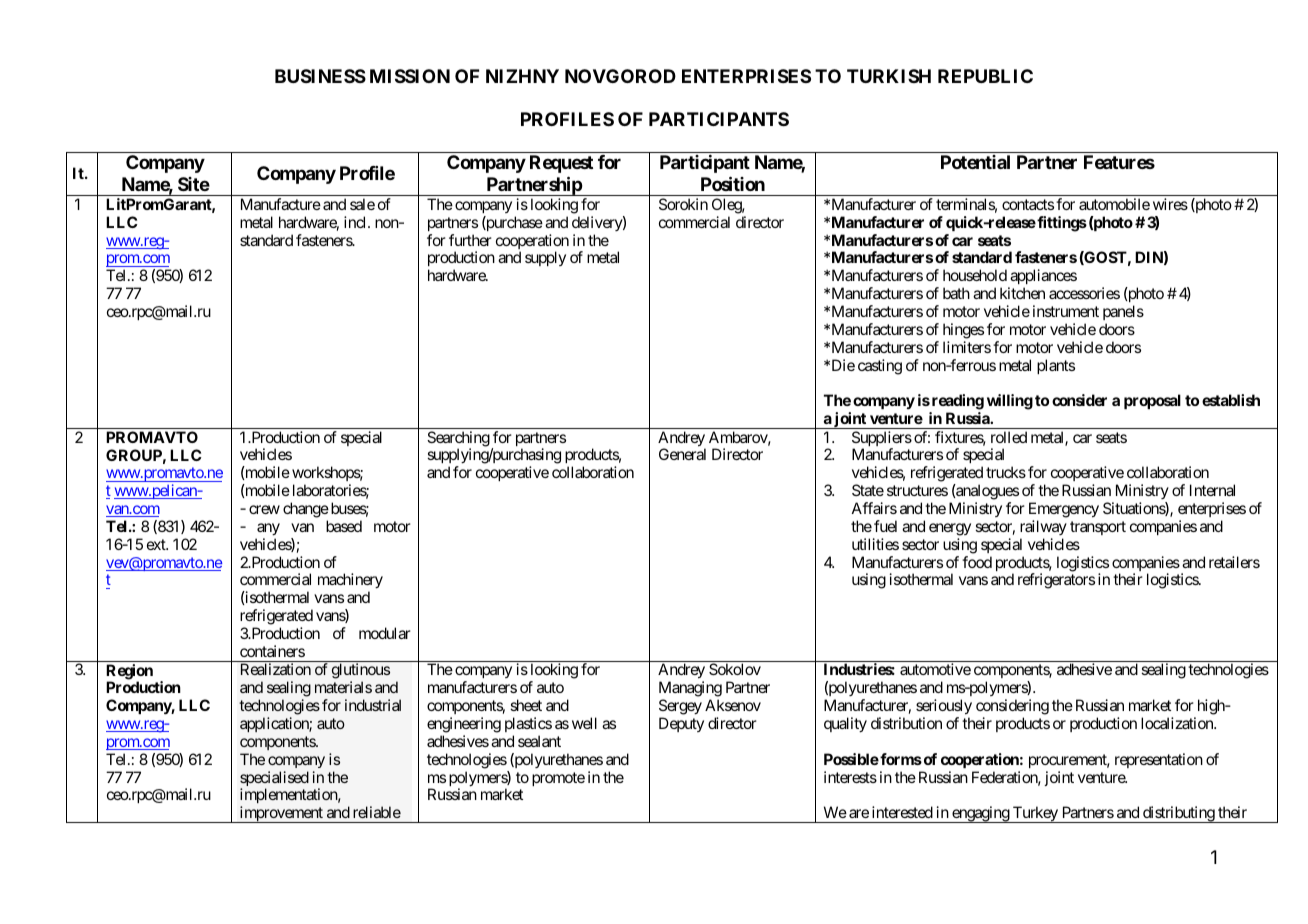 This screenshot has width=1308, height=924. What do you see at coordinates (306, 510) in the screenshot?
I see `change` at bounding box center [306, 510].
